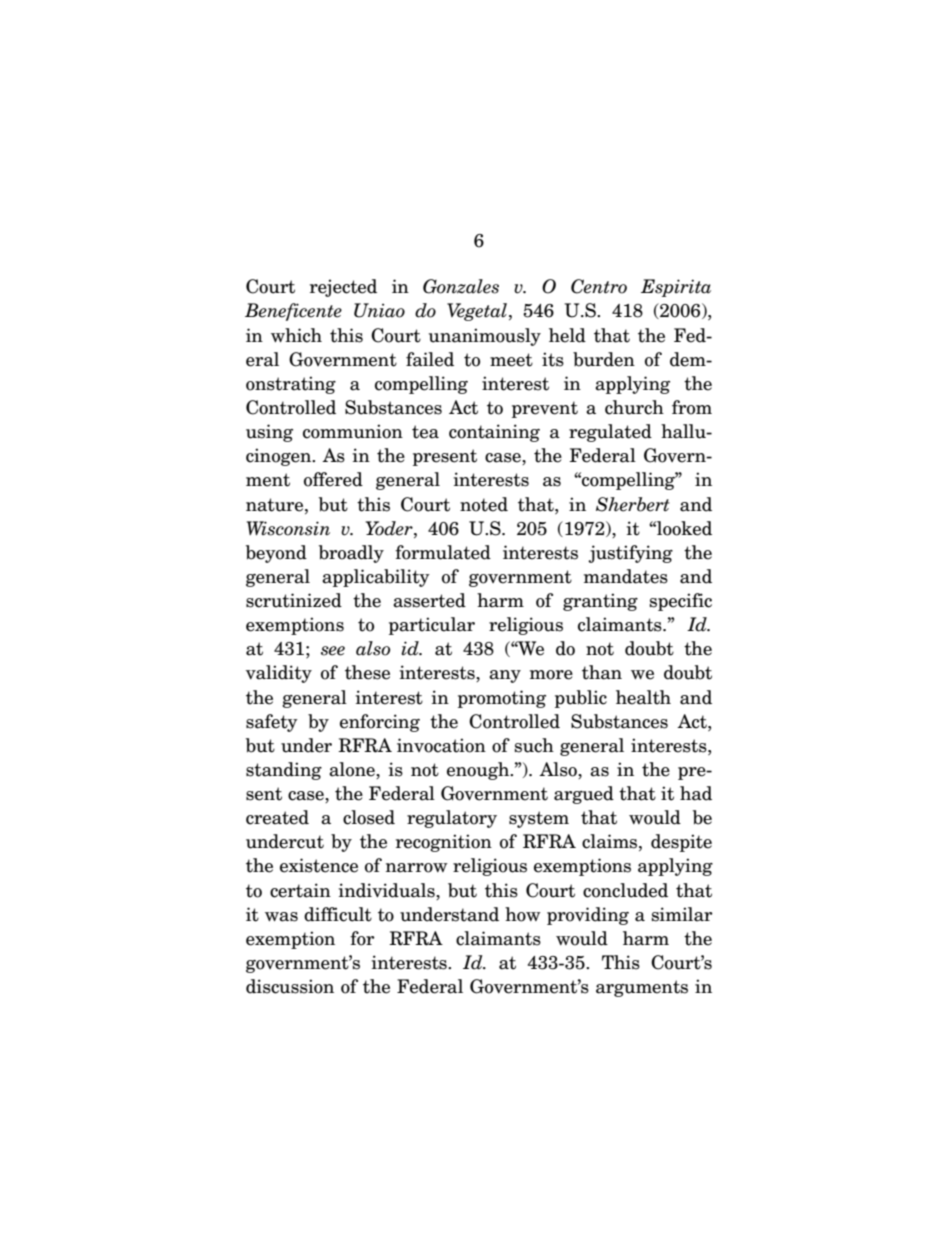  Describe the element at coordinates (599, 286) in the screenshot. I see `Centro` at that location.
